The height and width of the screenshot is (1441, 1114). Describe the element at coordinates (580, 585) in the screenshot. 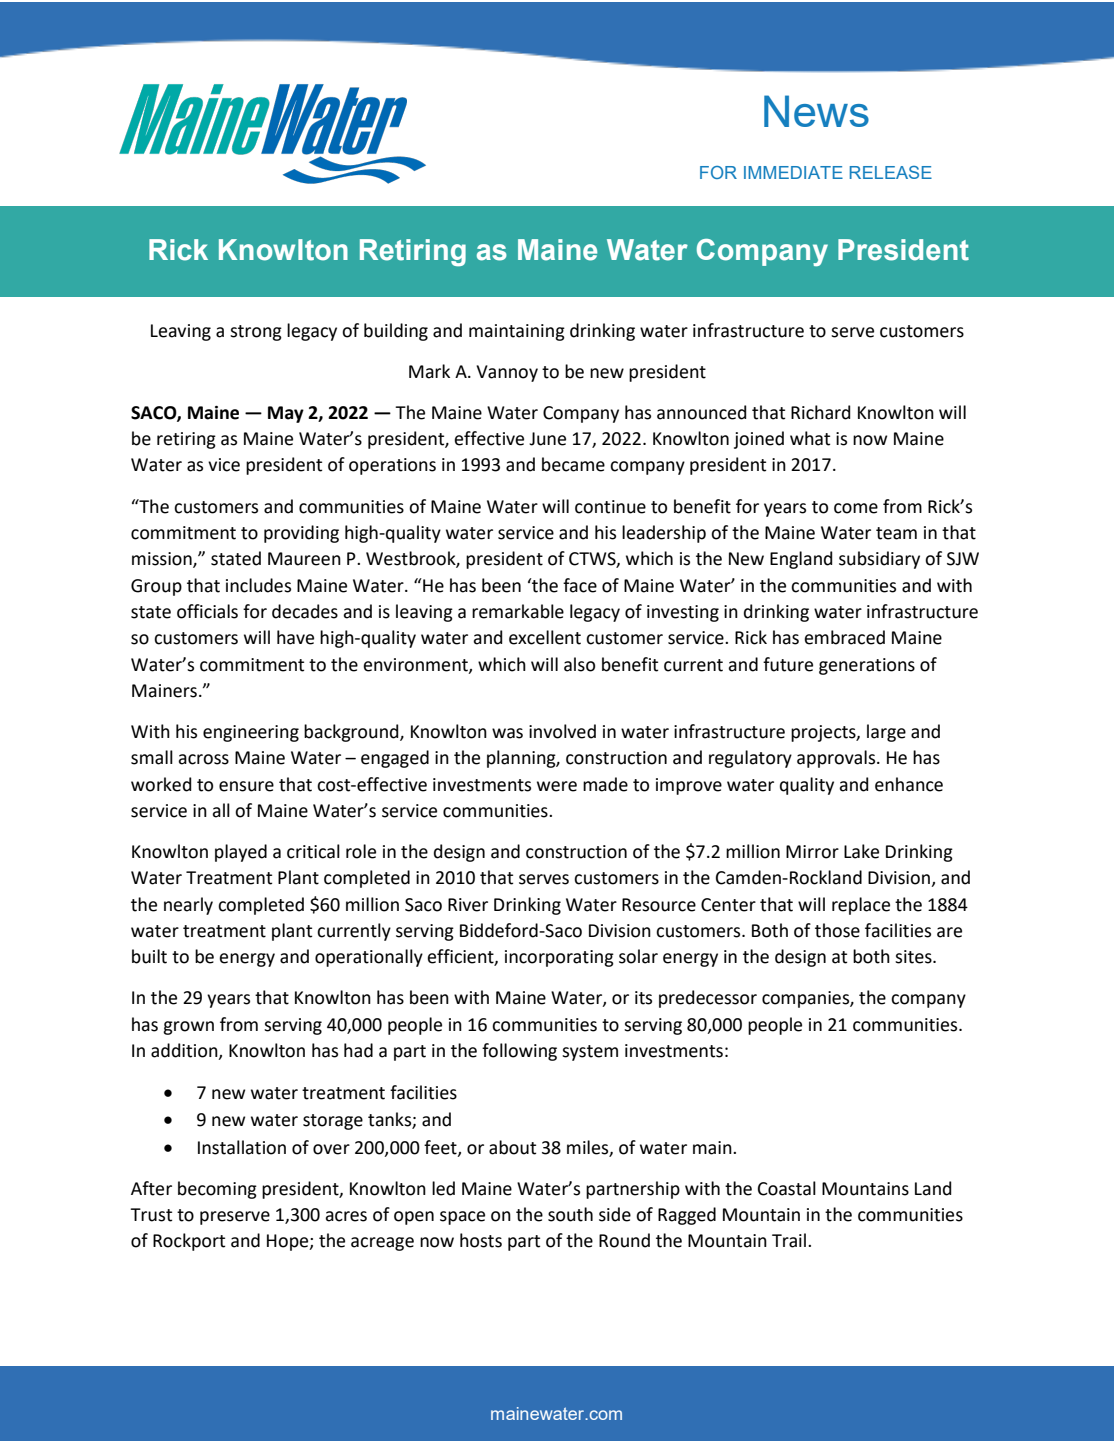

I see `face` at that location.
